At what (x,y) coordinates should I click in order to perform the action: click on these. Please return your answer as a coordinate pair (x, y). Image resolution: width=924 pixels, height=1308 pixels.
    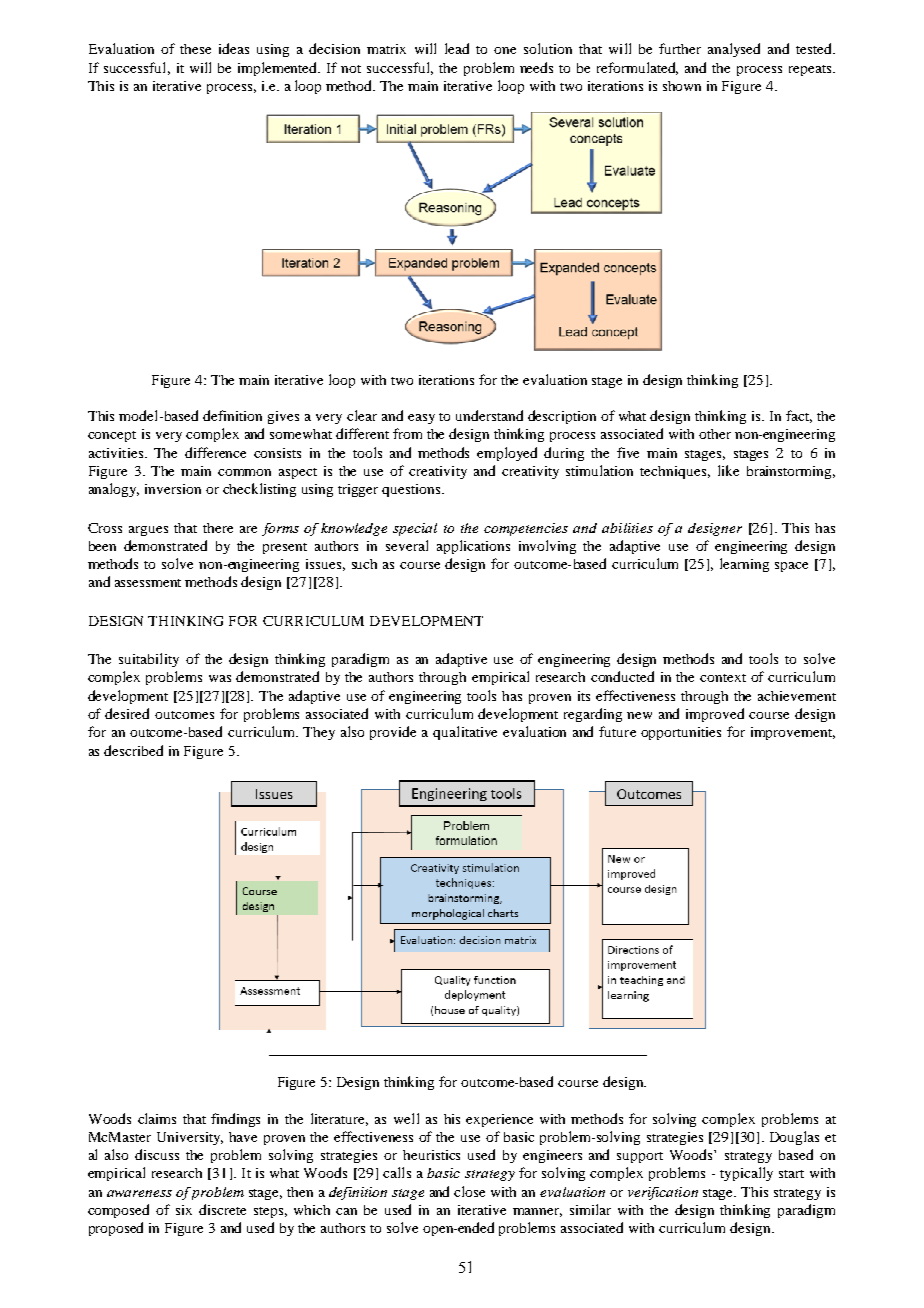
    Looking at the image, I should click on (195, 49).
